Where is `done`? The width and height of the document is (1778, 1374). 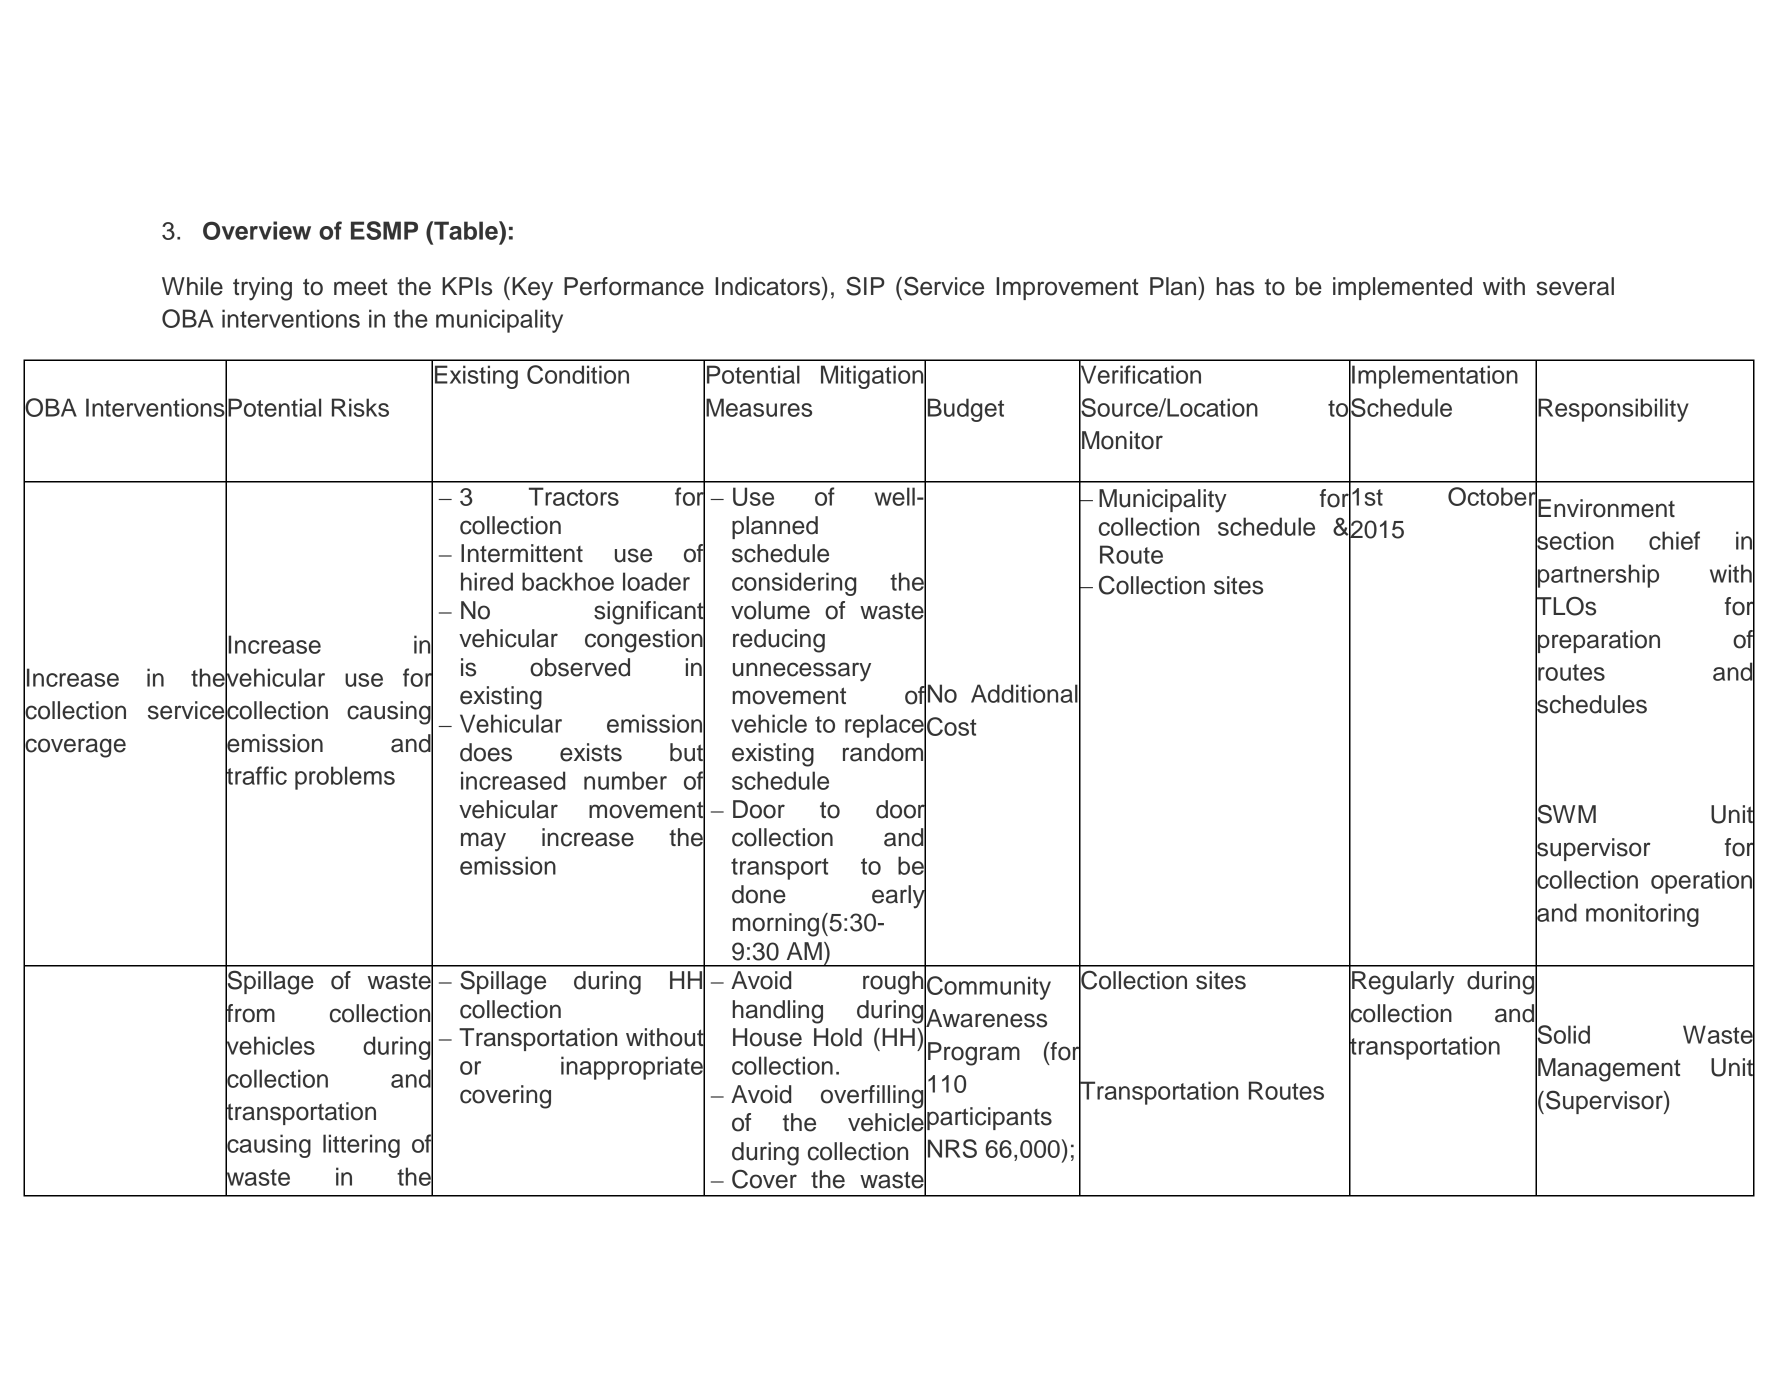
done is located at coordinates (759, 894).
